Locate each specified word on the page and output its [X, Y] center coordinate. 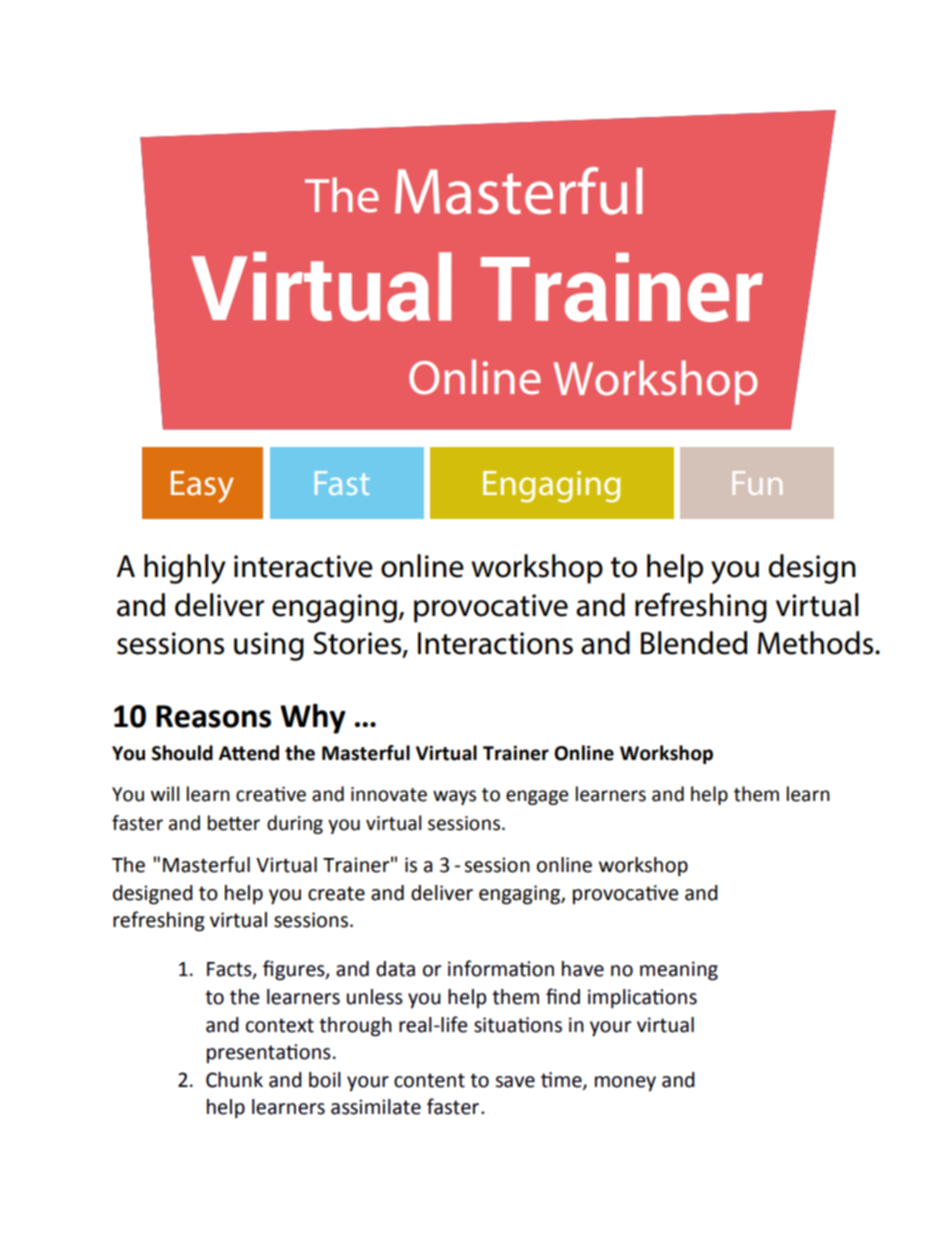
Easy [202, 487]
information [501, 968]
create [336, 893]
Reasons [213, 716]
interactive [303, 566]
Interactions [495, 643]
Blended [694, 643]
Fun [757, 483]
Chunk [234, 1080]
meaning [679, 971]
